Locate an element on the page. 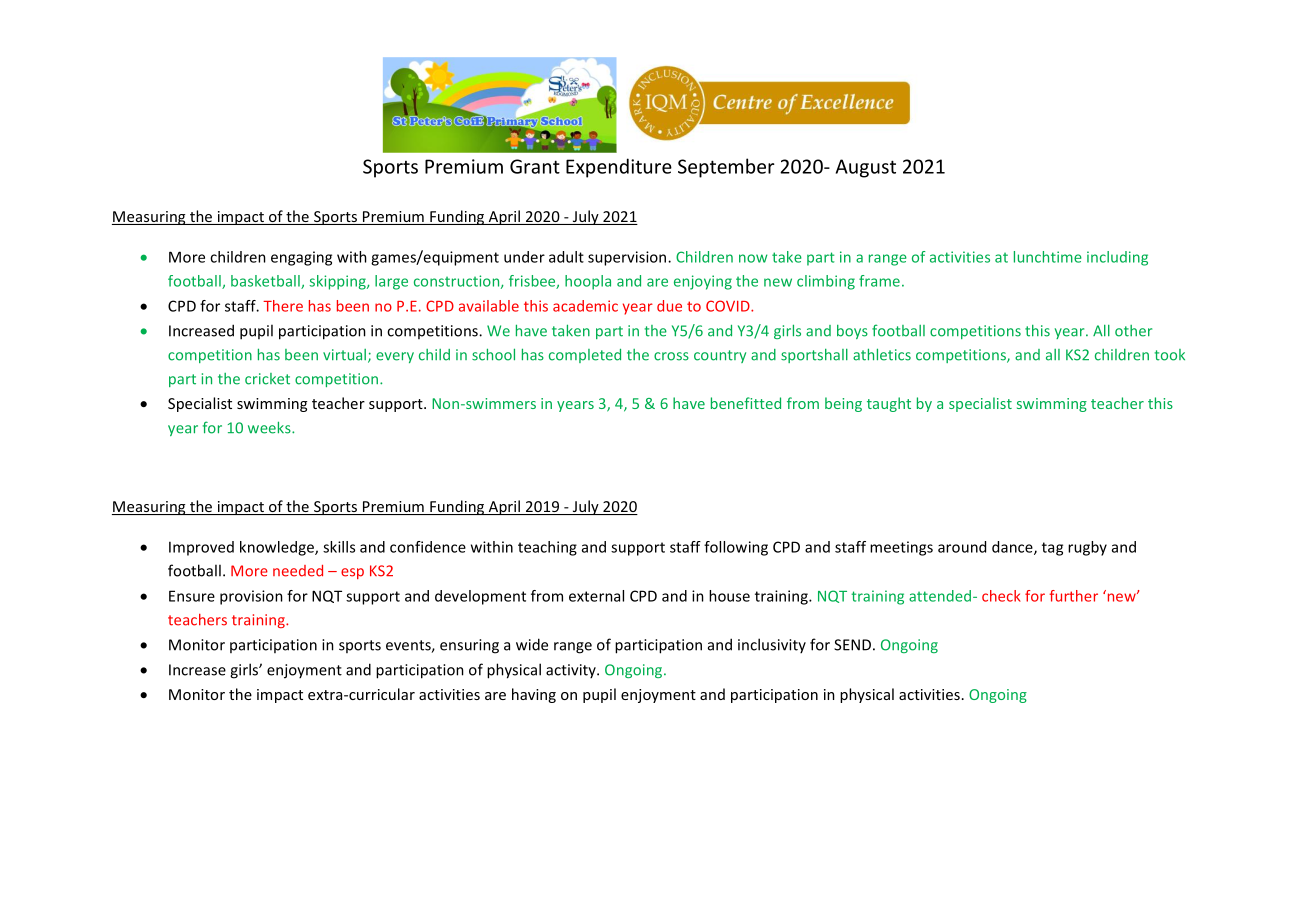 This image has height=924, width=1308. activity is located at coordinates (572, 671).
